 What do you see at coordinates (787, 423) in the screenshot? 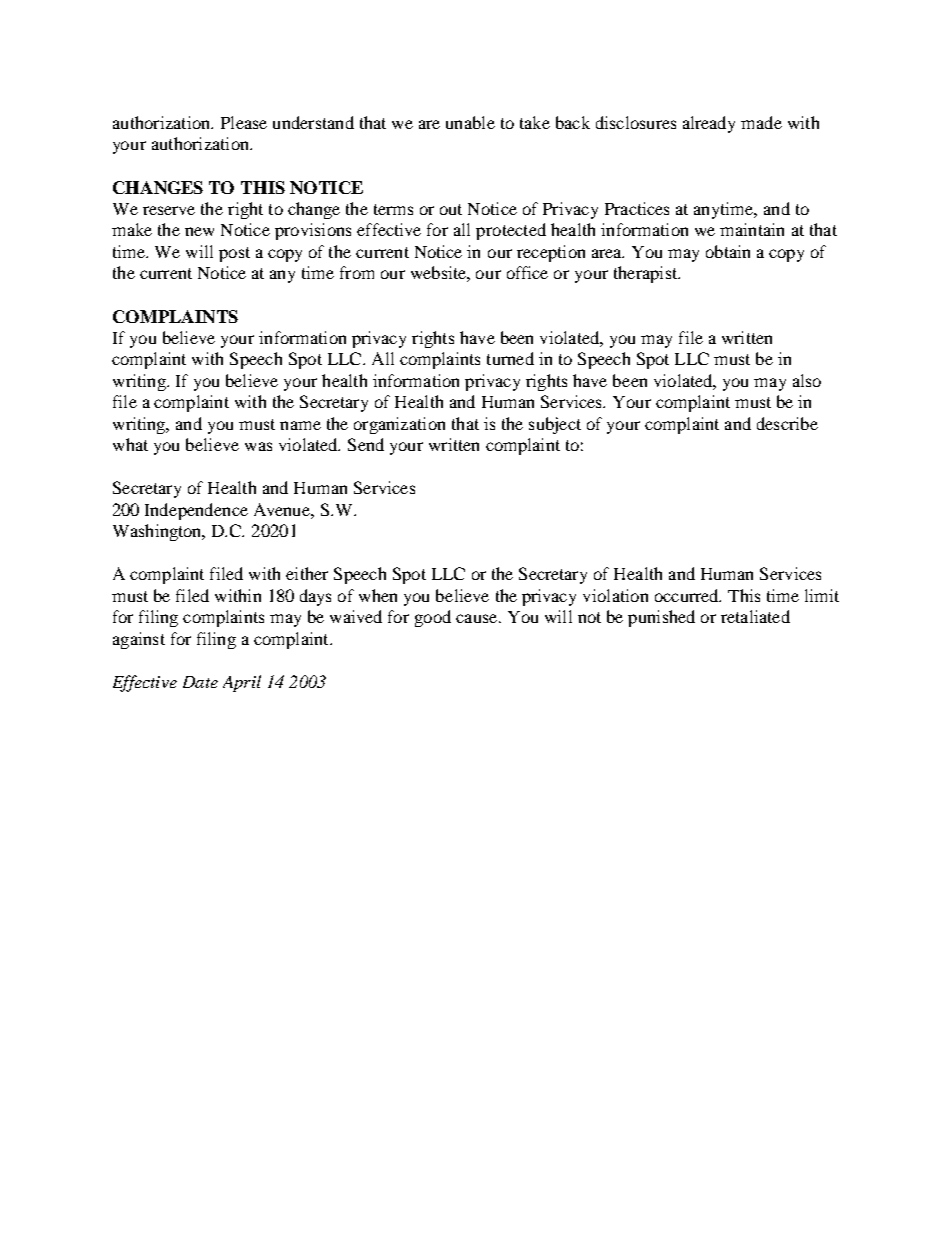
I see `describe` at bounding box center [787, 423].
